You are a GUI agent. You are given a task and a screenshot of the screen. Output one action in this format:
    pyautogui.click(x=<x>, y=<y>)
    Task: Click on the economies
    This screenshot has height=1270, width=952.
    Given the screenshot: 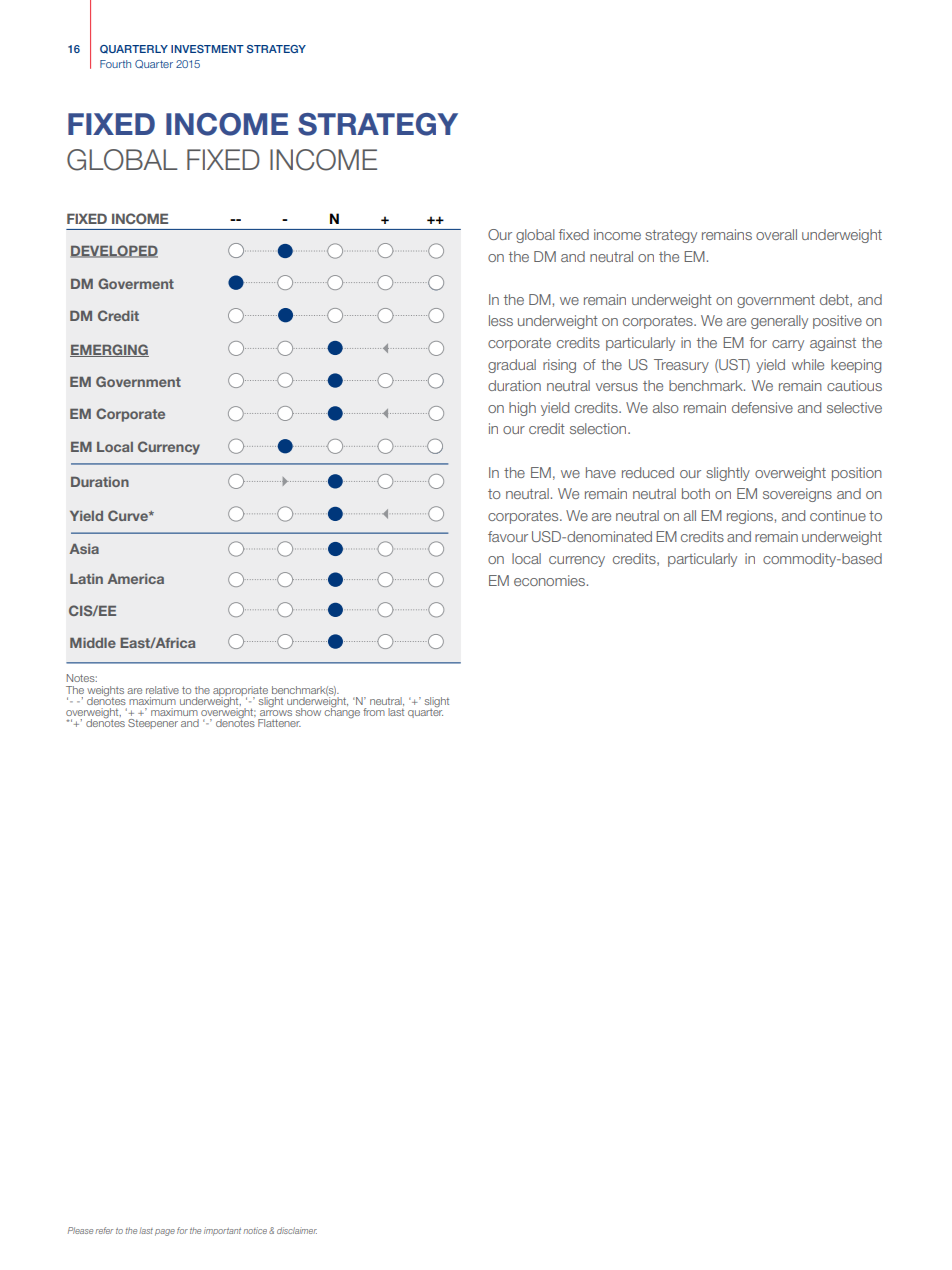 What is the action you would take?
    pyautogui.click(x=549, y=580)
